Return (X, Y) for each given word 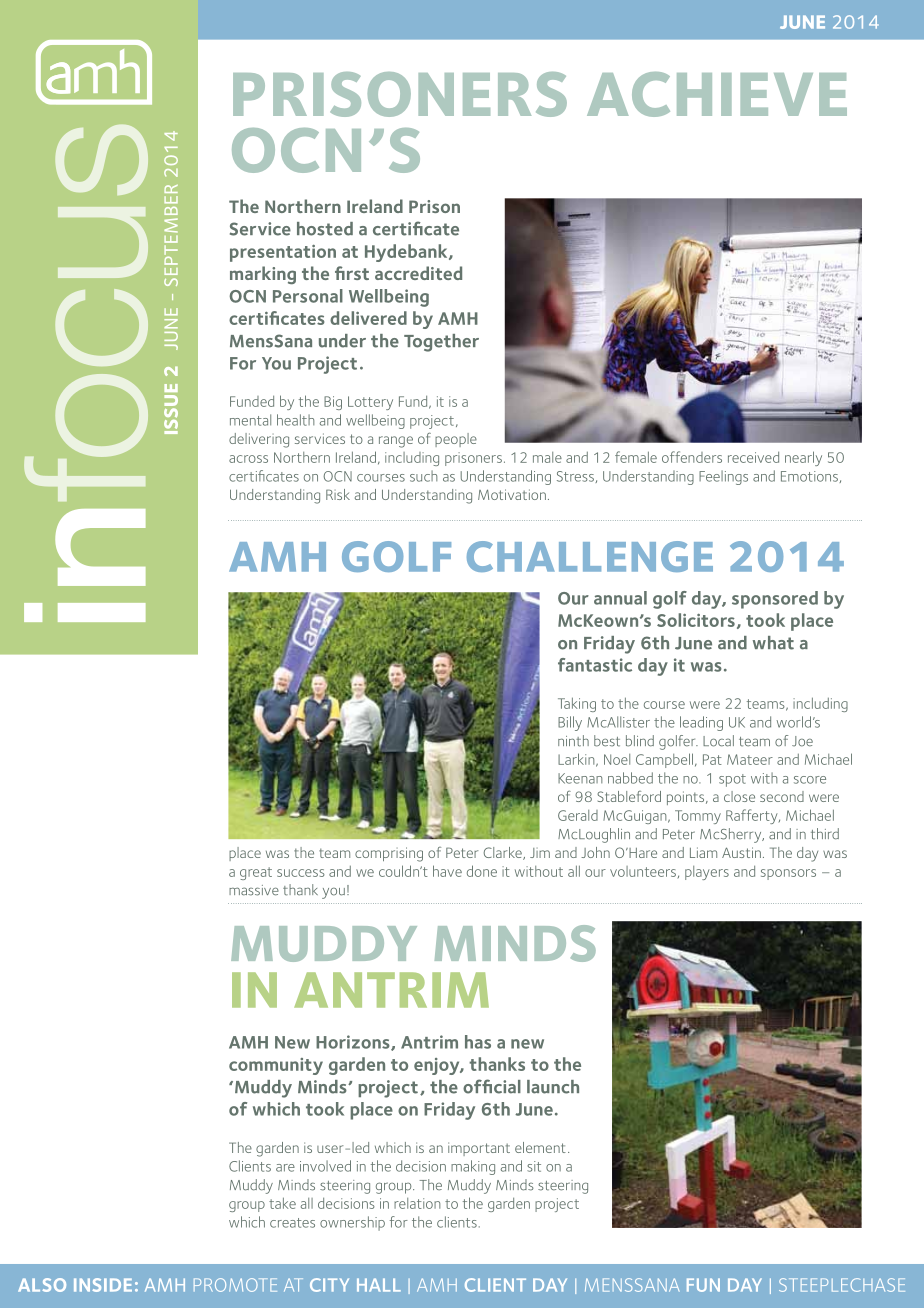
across (248, 459)
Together (441, 343)
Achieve (717, 94)
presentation (283, 253)
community (276, 1066)
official (492, 1086)
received (753, 457)
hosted (325, 229)
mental (250, 420)
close (739, 796)
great (256, 873)
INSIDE (103, 1285)
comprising (389, 854)
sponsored (775, 600)
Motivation (512, 494)
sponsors (788, 874)
